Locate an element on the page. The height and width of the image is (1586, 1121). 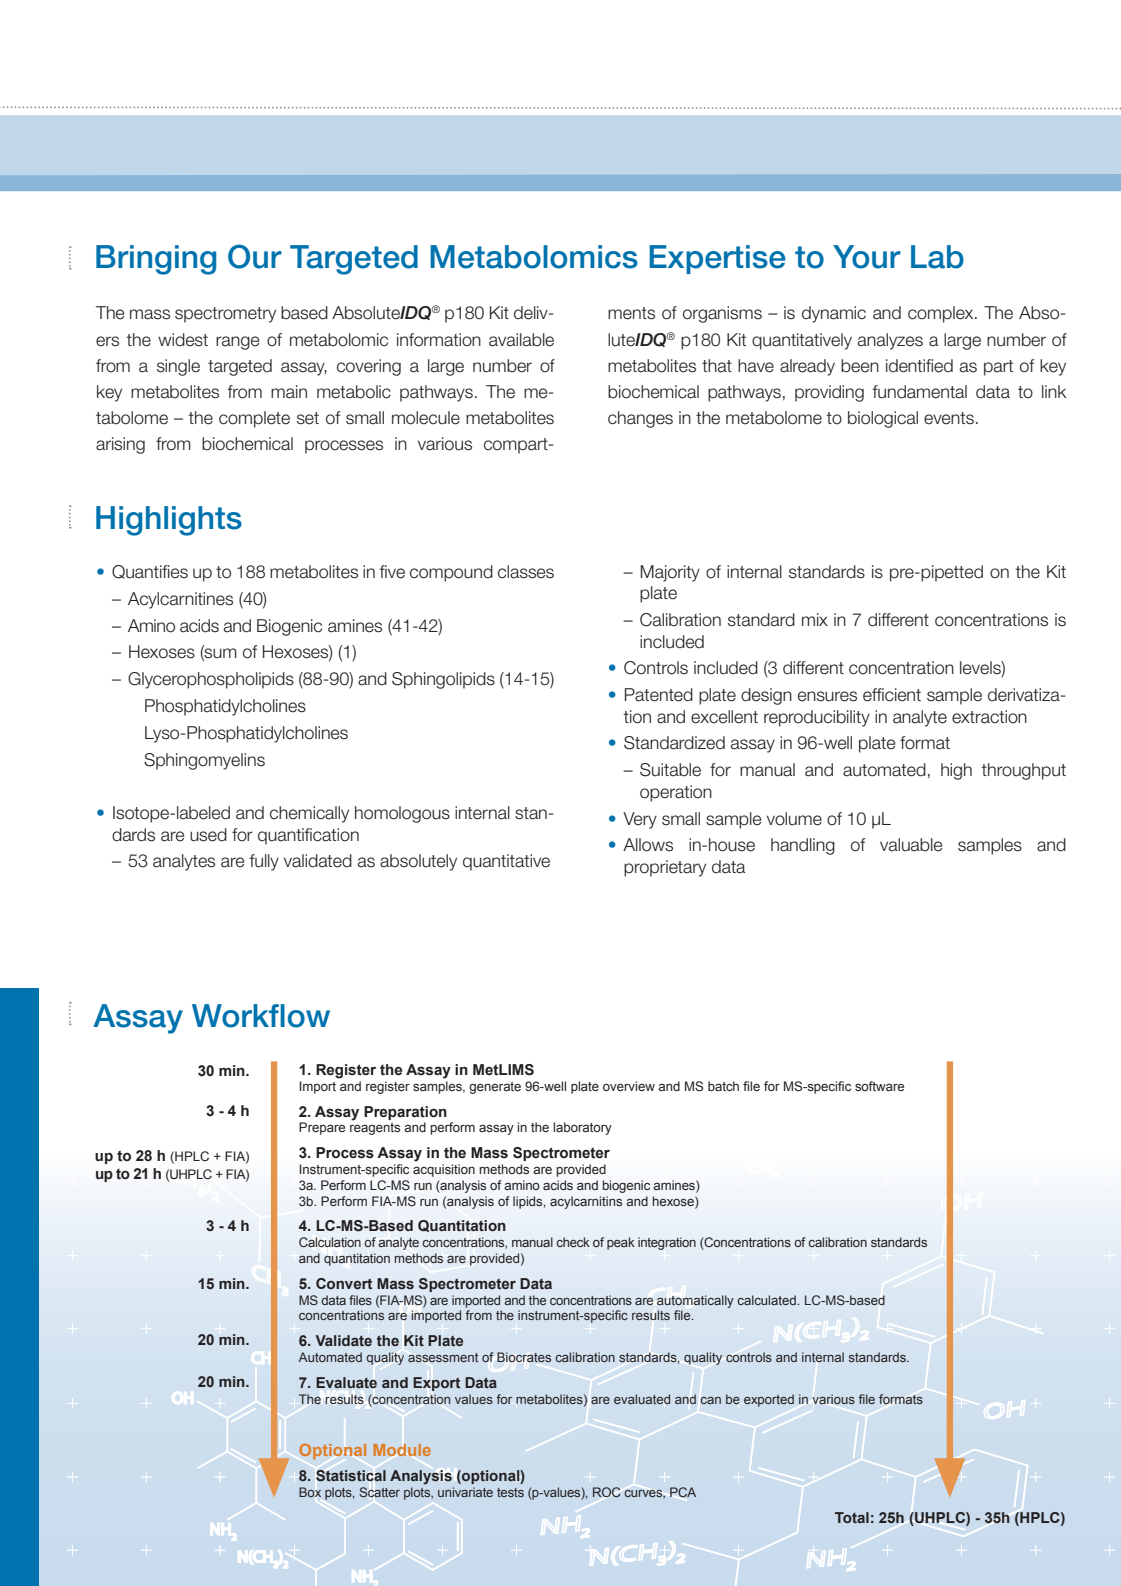
spectrometry is located at coordinates (225, 315).
